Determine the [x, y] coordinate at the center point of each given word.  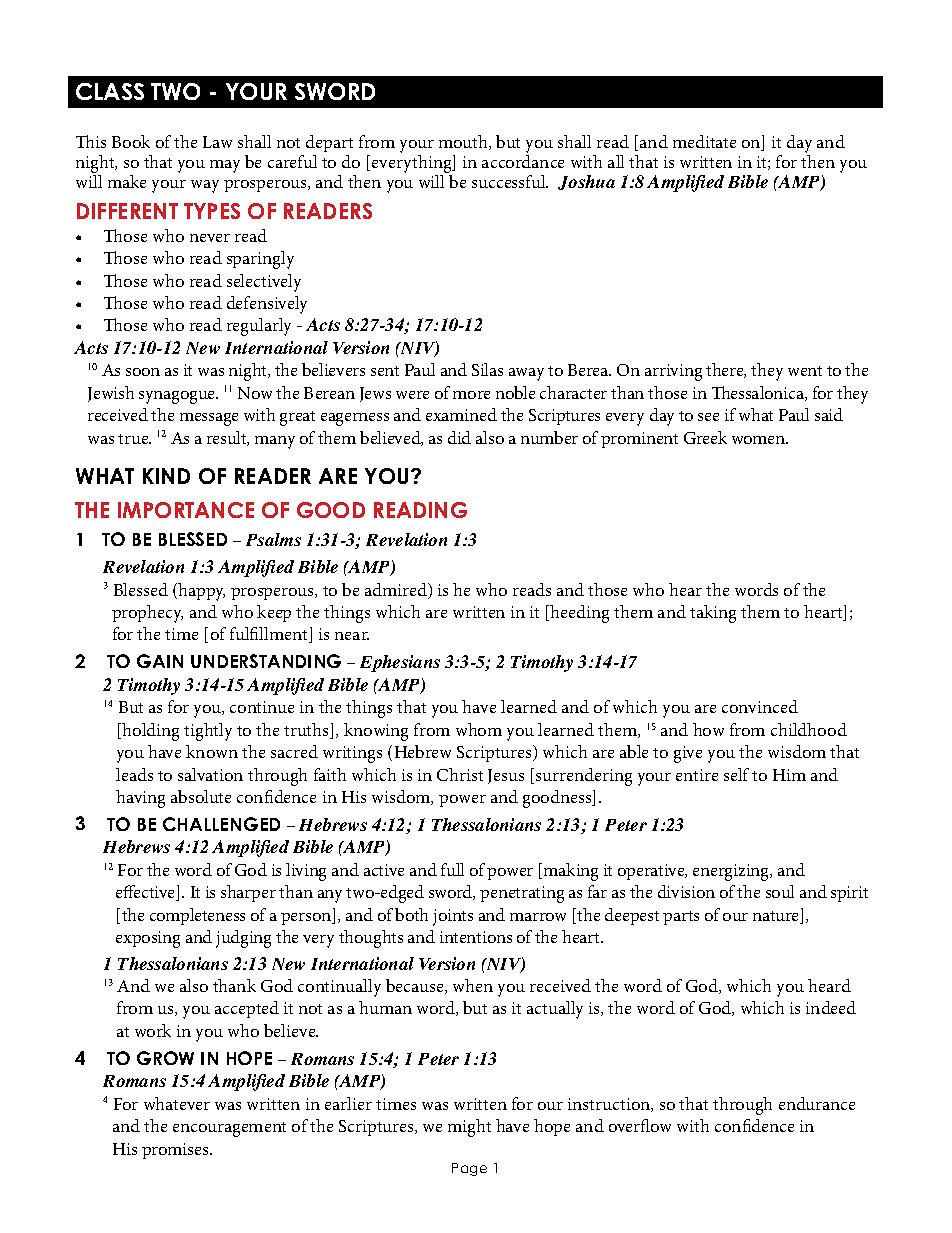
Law [217, 142]
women [760, 440]
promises [177, 1151]
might [469, 1128]
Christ [460, 774]
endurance [817, 1103]
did [459, 437]
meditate [704, 141]
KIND [166, 476]
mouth [464, 142]
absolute [201, 796]
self [736, 774]
